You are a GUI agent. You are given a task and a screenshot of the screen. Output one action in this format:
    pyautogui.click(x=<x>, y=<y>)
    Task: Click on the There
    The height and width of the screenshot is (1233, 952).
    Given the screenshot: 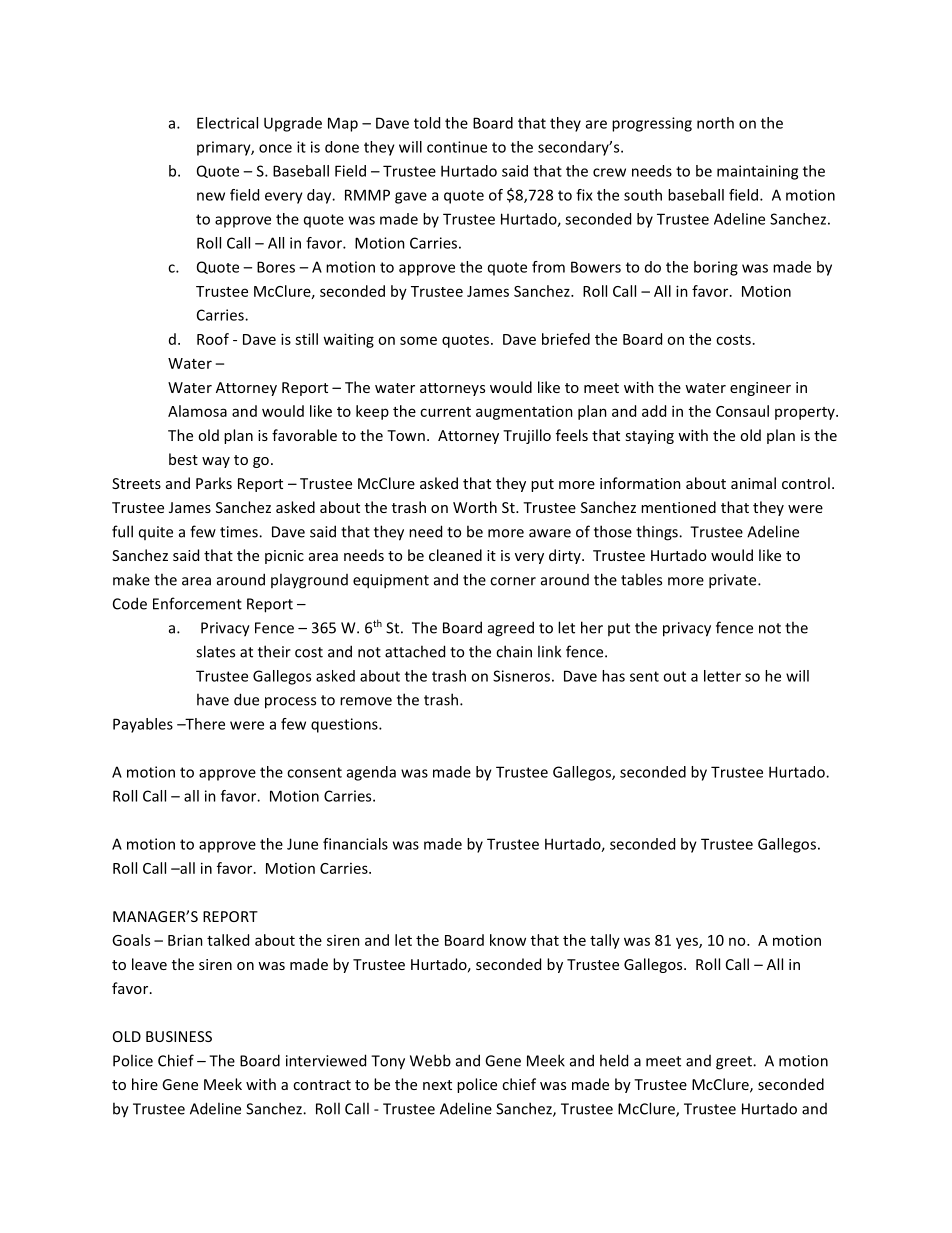 What is the action you would take?
    pyautogui.click(x=204, y=724)
